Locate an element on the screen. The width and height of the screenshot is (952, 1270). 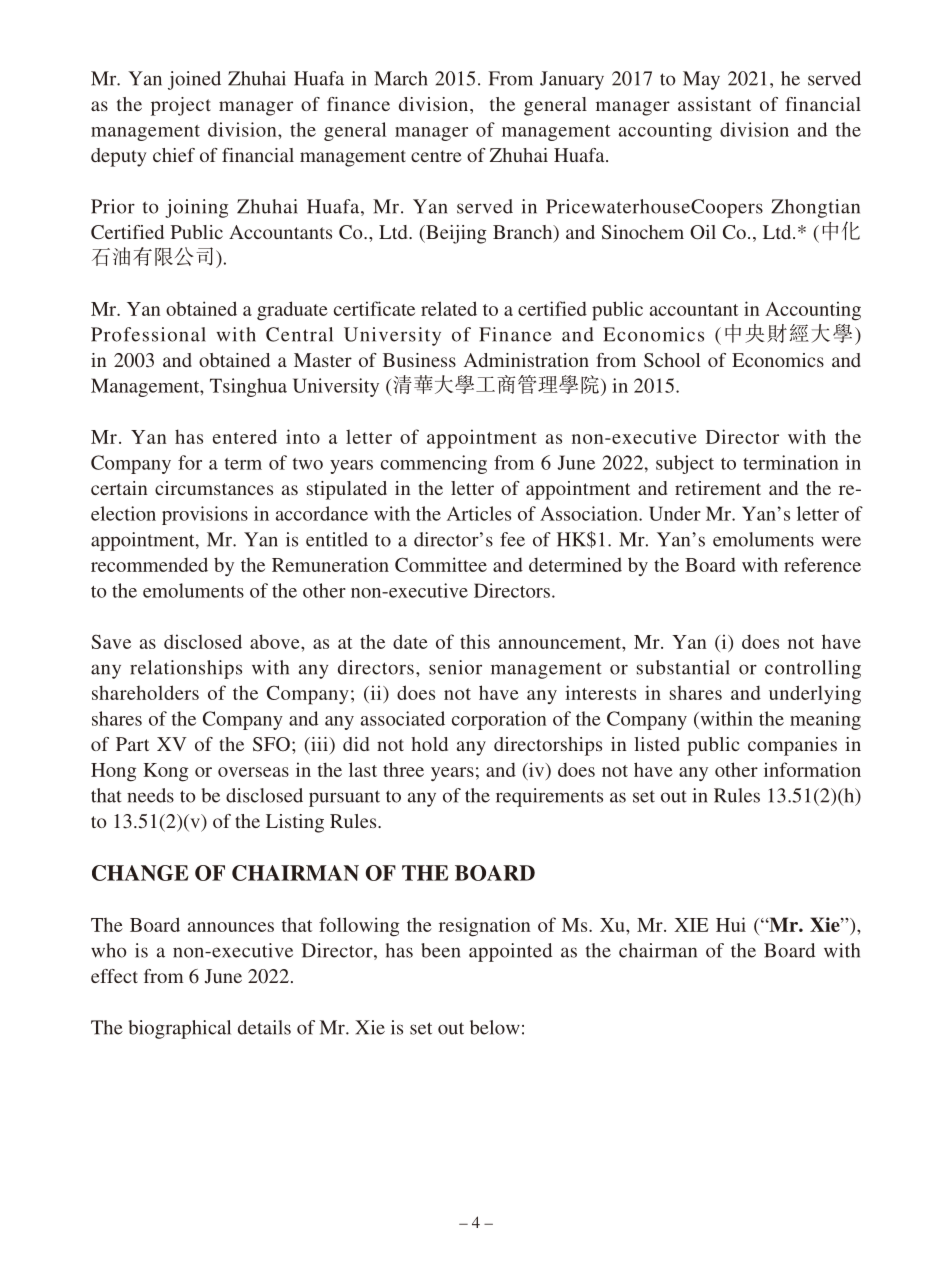
project is located at coordinates (181, 106).
